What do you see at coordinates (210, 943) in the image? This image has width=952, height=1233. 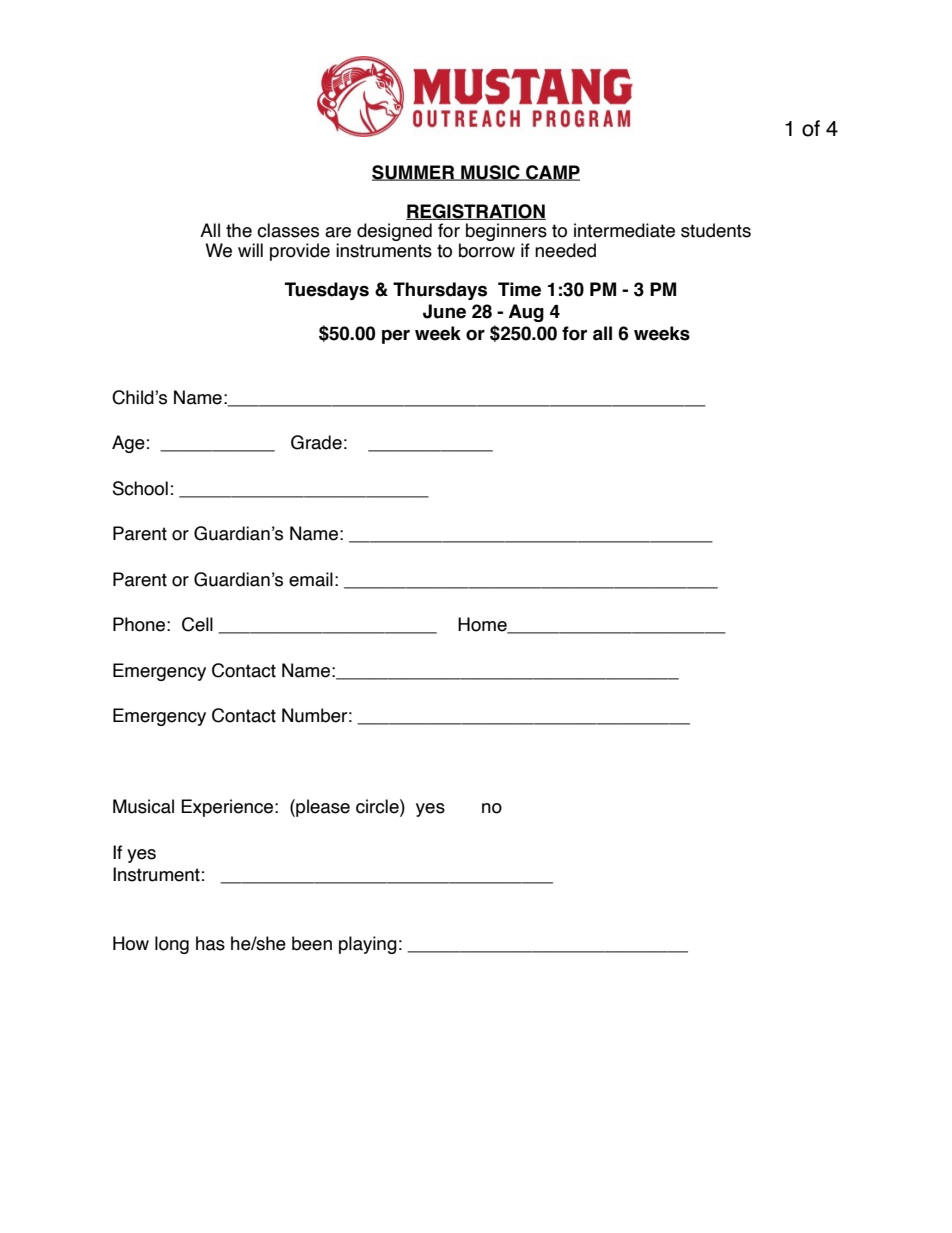 I see `has` at bounding box center [210, 943].
